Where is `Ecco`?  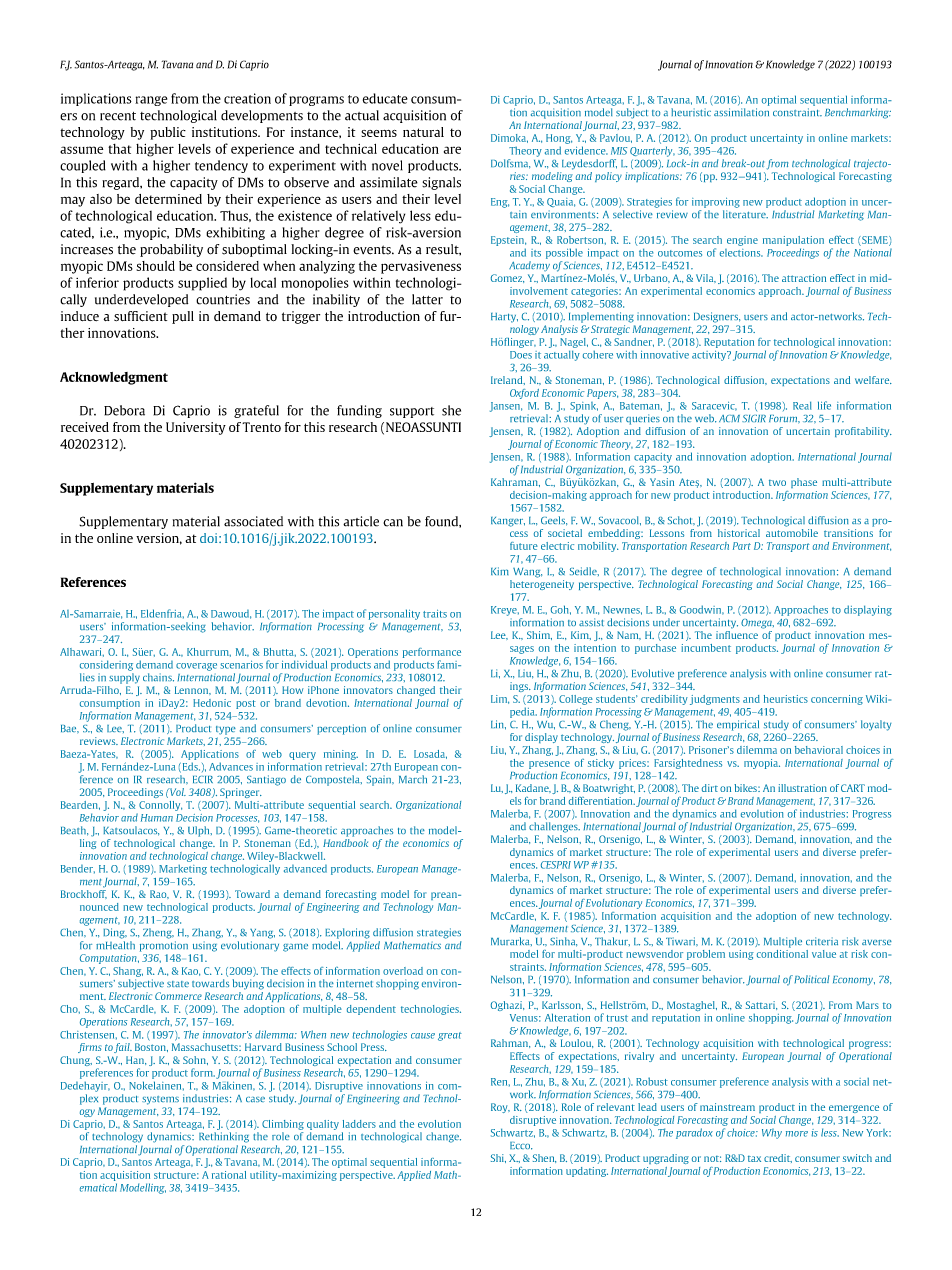
Ecco is located at coordinates (521, 1146).
